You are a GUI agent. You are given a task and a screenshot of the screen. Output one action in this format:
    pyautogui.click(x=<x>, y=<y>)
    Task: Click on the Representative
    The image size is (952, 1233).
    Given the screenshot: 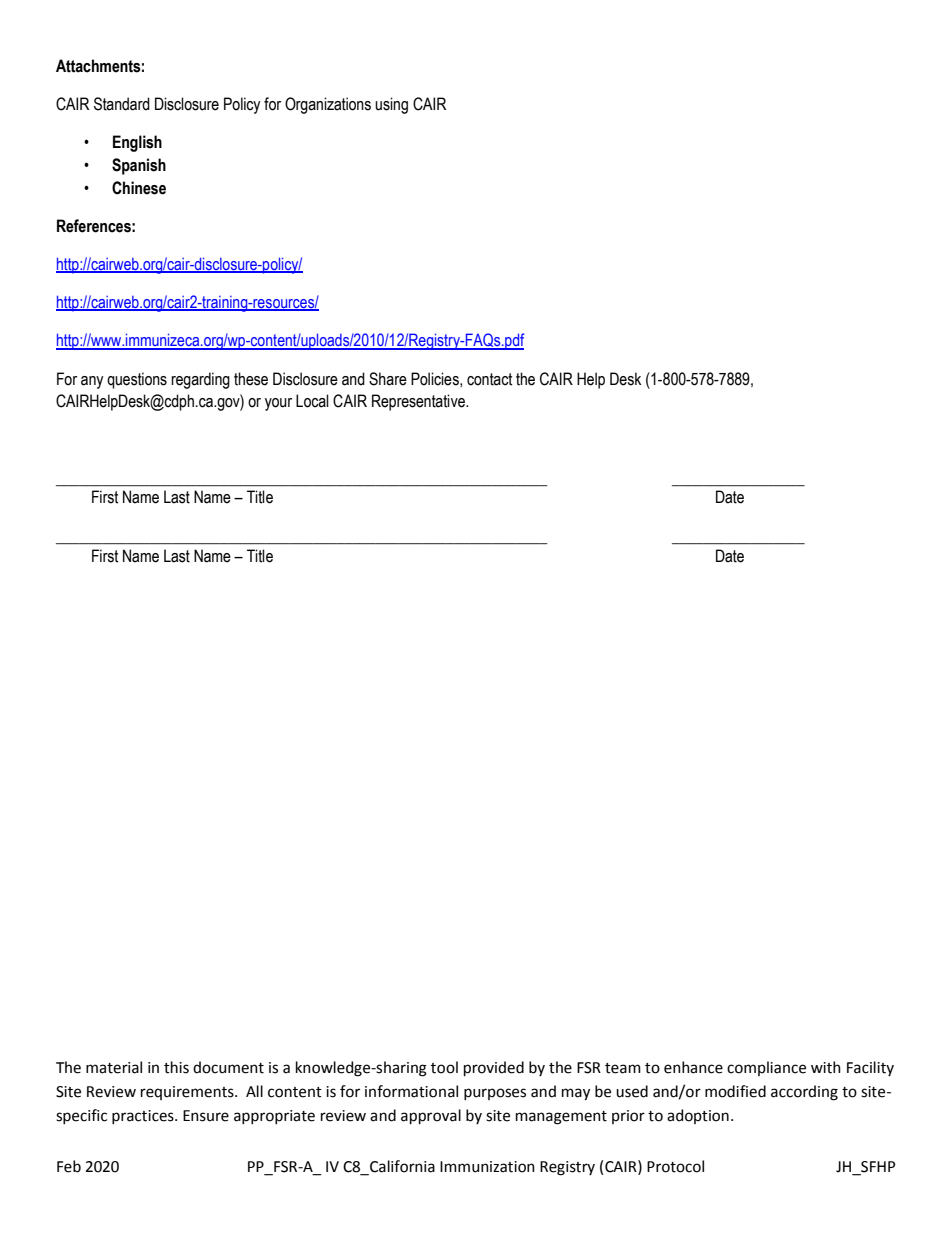 What is the action you would take?
    pyautogui.click(x=419, y=402)
